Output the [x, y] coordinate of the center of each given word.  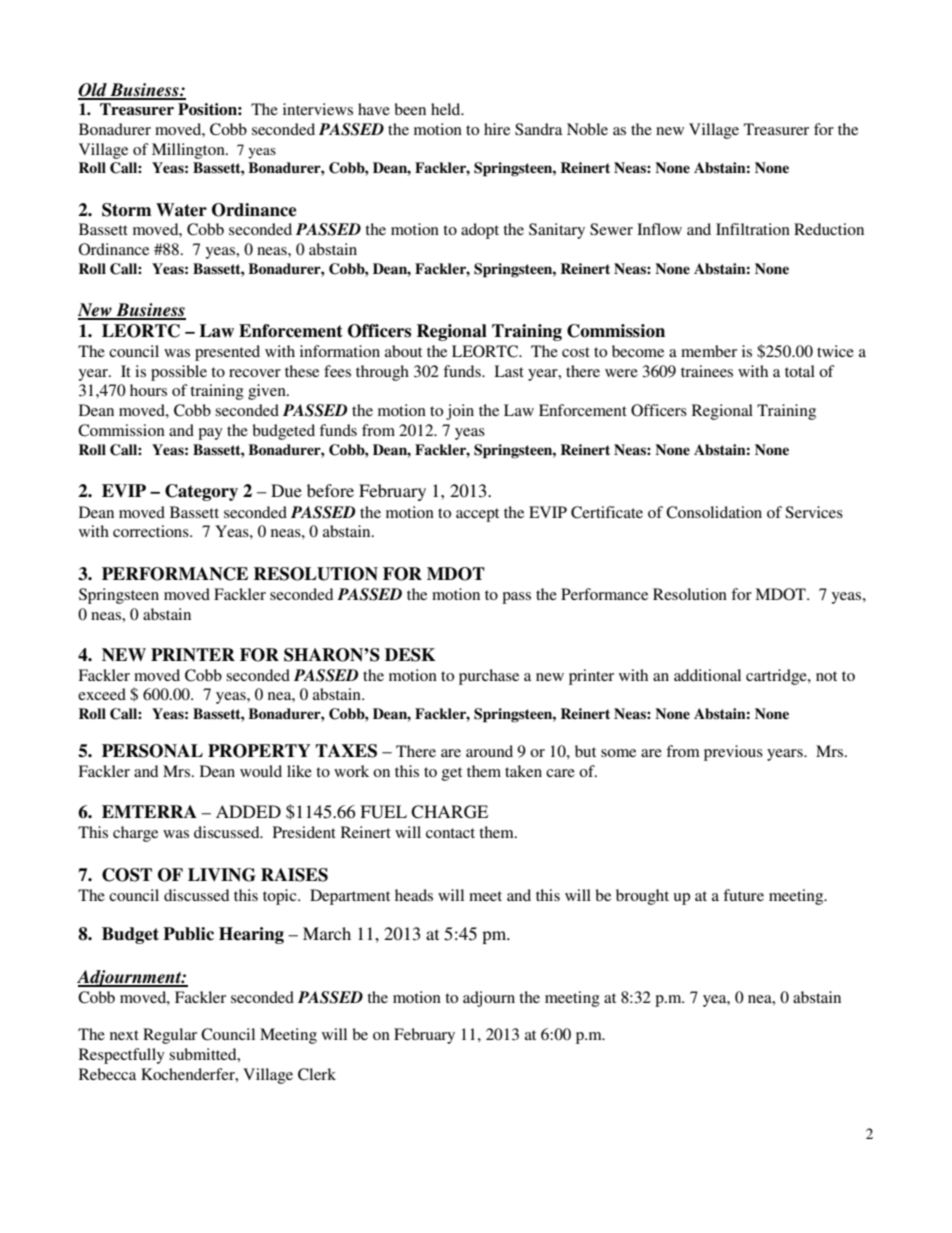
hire [497, 129]
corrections [152, 531]
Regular [170, 1036]
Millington [189, 151]
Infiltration [753, 229]
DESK [410, 655]
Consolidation [714, 512]
